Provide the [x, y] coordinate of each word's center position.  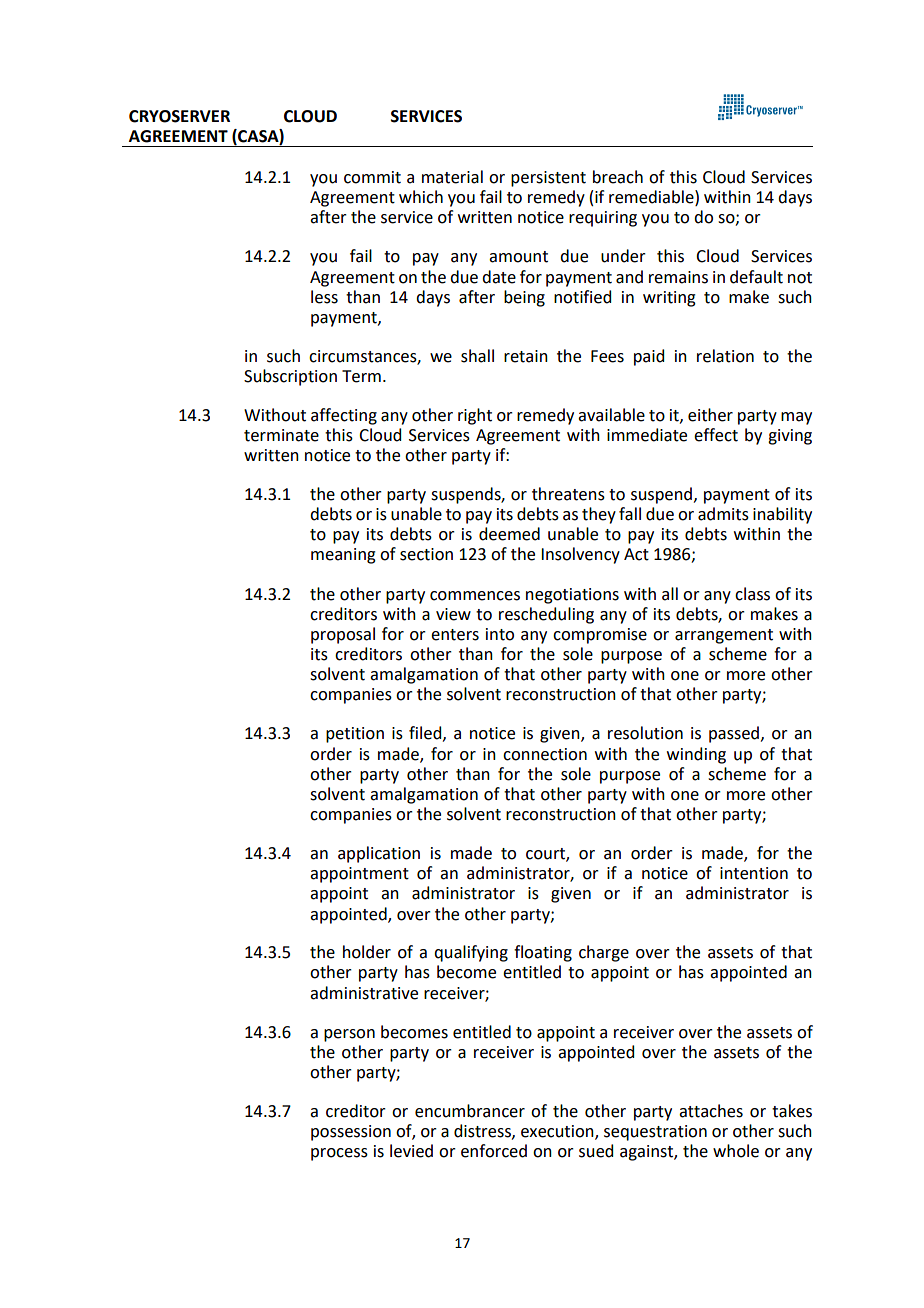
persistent [548, 179]
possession [351, 1133]
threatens [568, 494]
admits [723, 514]
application [379, 854]
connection [545, 754]
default [756, 277]
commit [372, 177]
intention [754, 873]
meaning [343, 556]
